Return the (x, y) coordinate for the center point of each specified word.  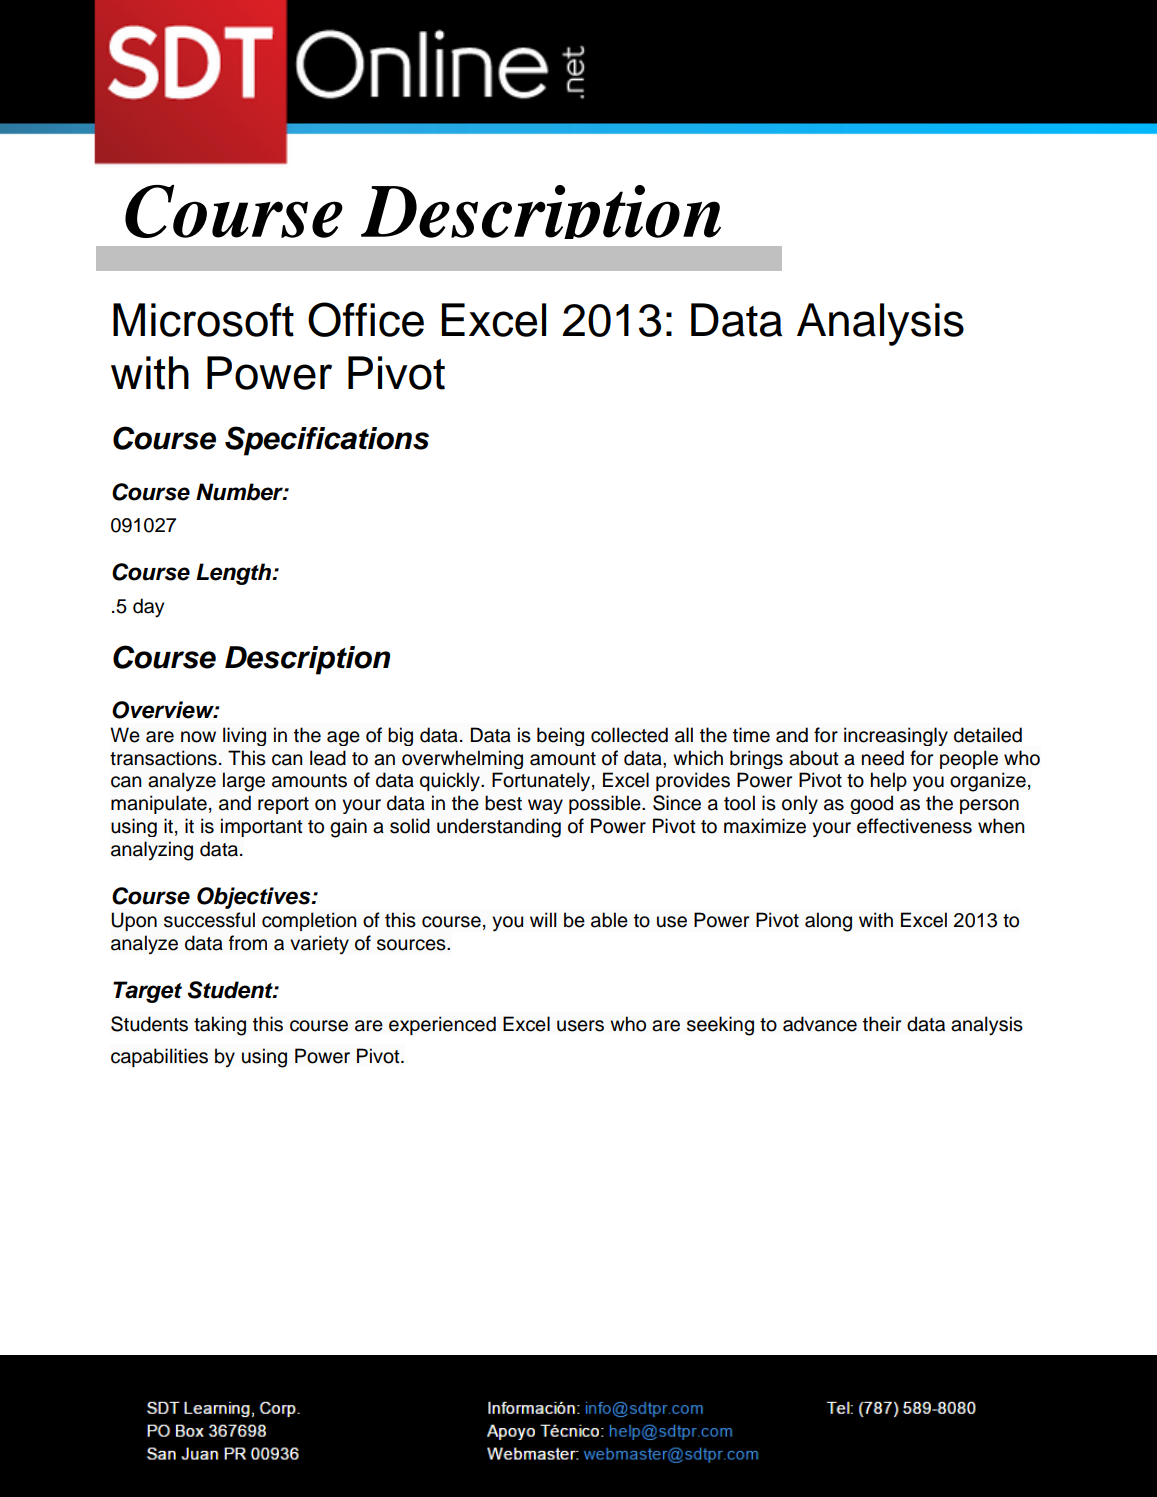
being (560, 736)
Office (366, 319)
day (148, 608)
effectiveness (914, 826)
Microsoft (203, 320)
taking (220, 1026)
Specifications (327, 441)
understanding (499, 828)
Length (235, 574)
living (244, 736)
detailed (988, 735)
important (262, 827)
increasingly (896, 736)
